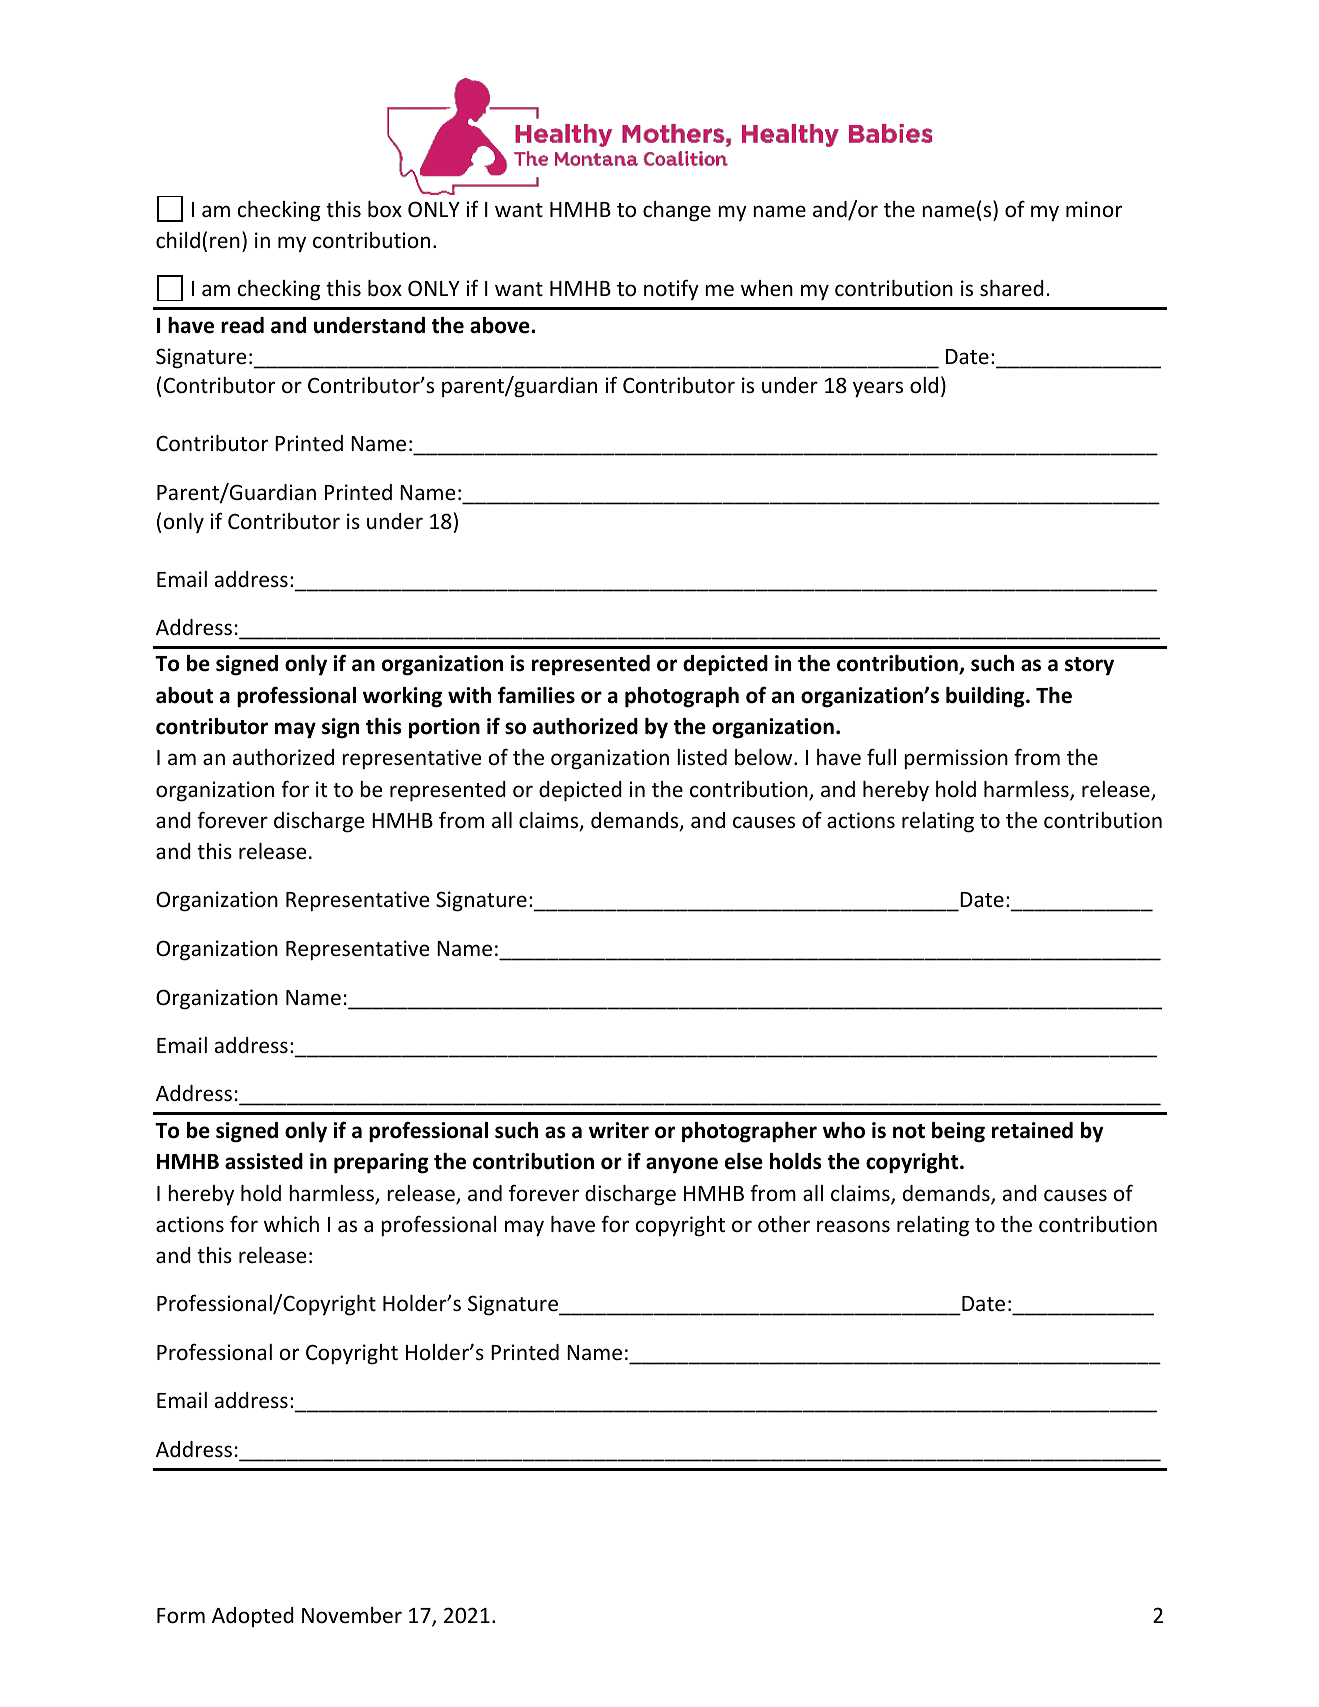  Describe the element at coordinates (1012, 288) in the screenshot. I see `shared` at that location.
